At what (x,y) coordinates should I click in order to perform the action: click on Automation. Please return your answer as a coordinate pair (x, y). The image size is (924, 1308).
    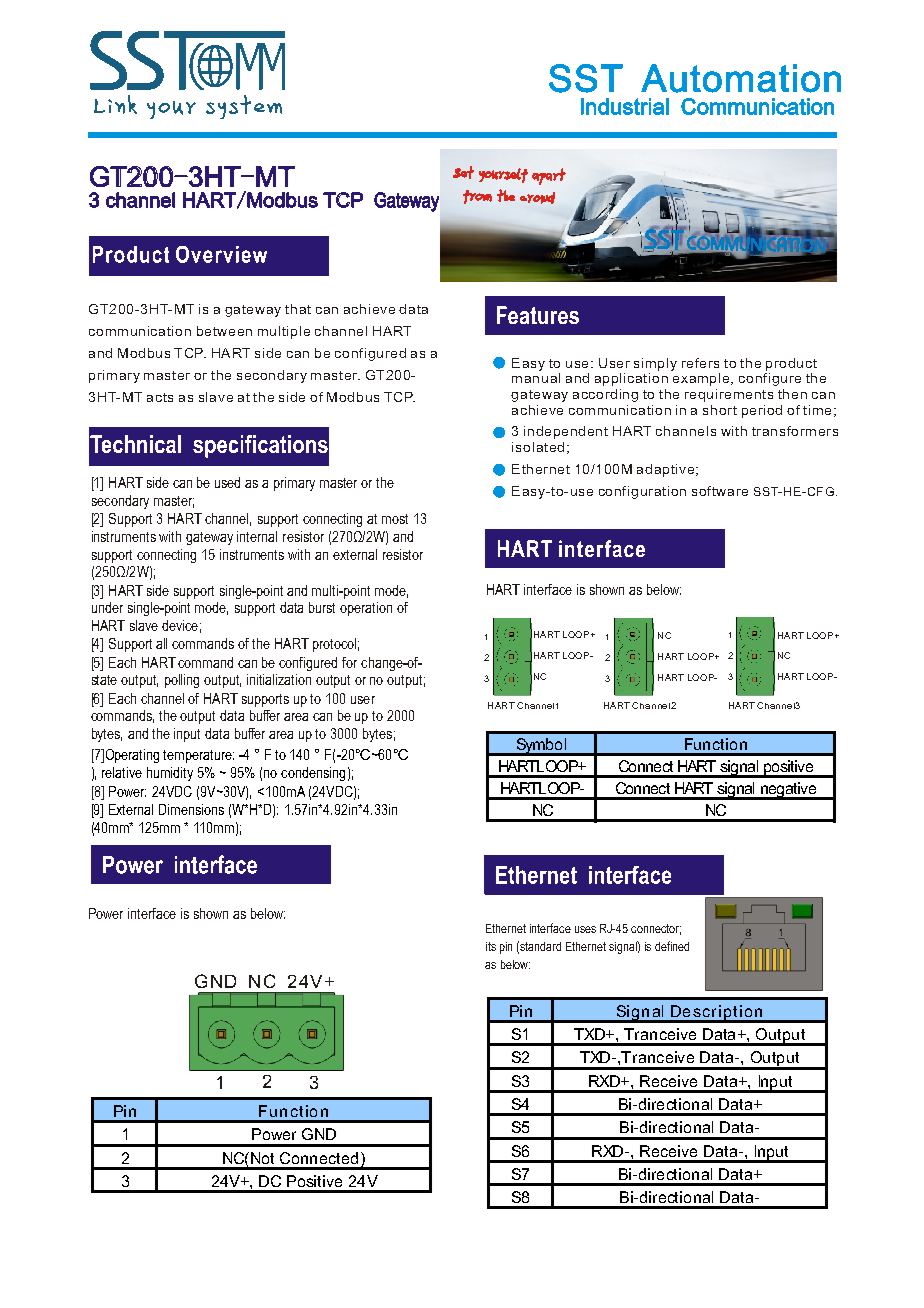
    Looking at the image, I should click on (741, 78).
